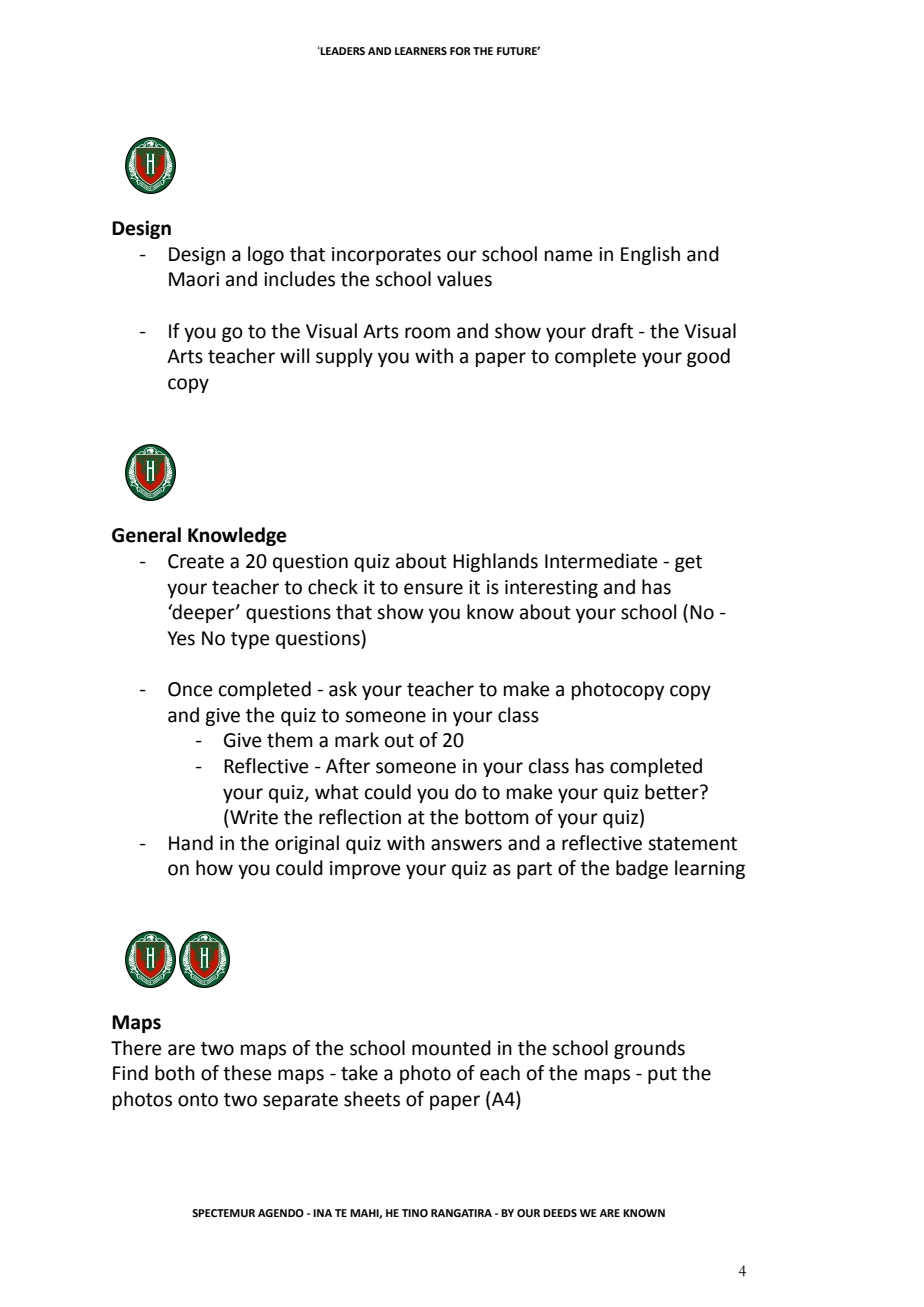  What do you see at coordinates (612, 331) in the document?
I see `draft` at bounding box center [612, 331].
